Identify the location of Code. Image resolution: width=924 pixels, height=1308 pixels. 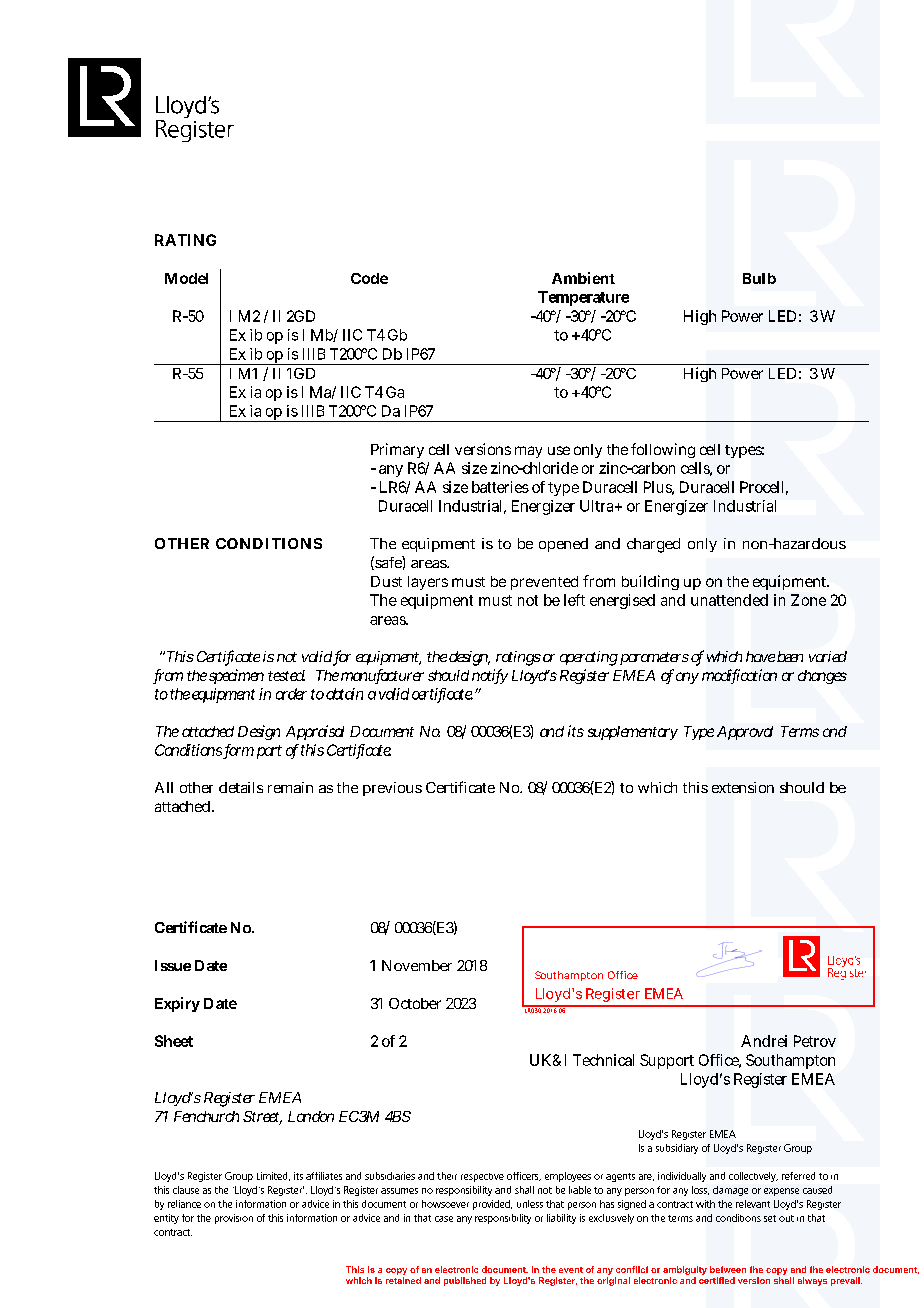
(369, 278).
